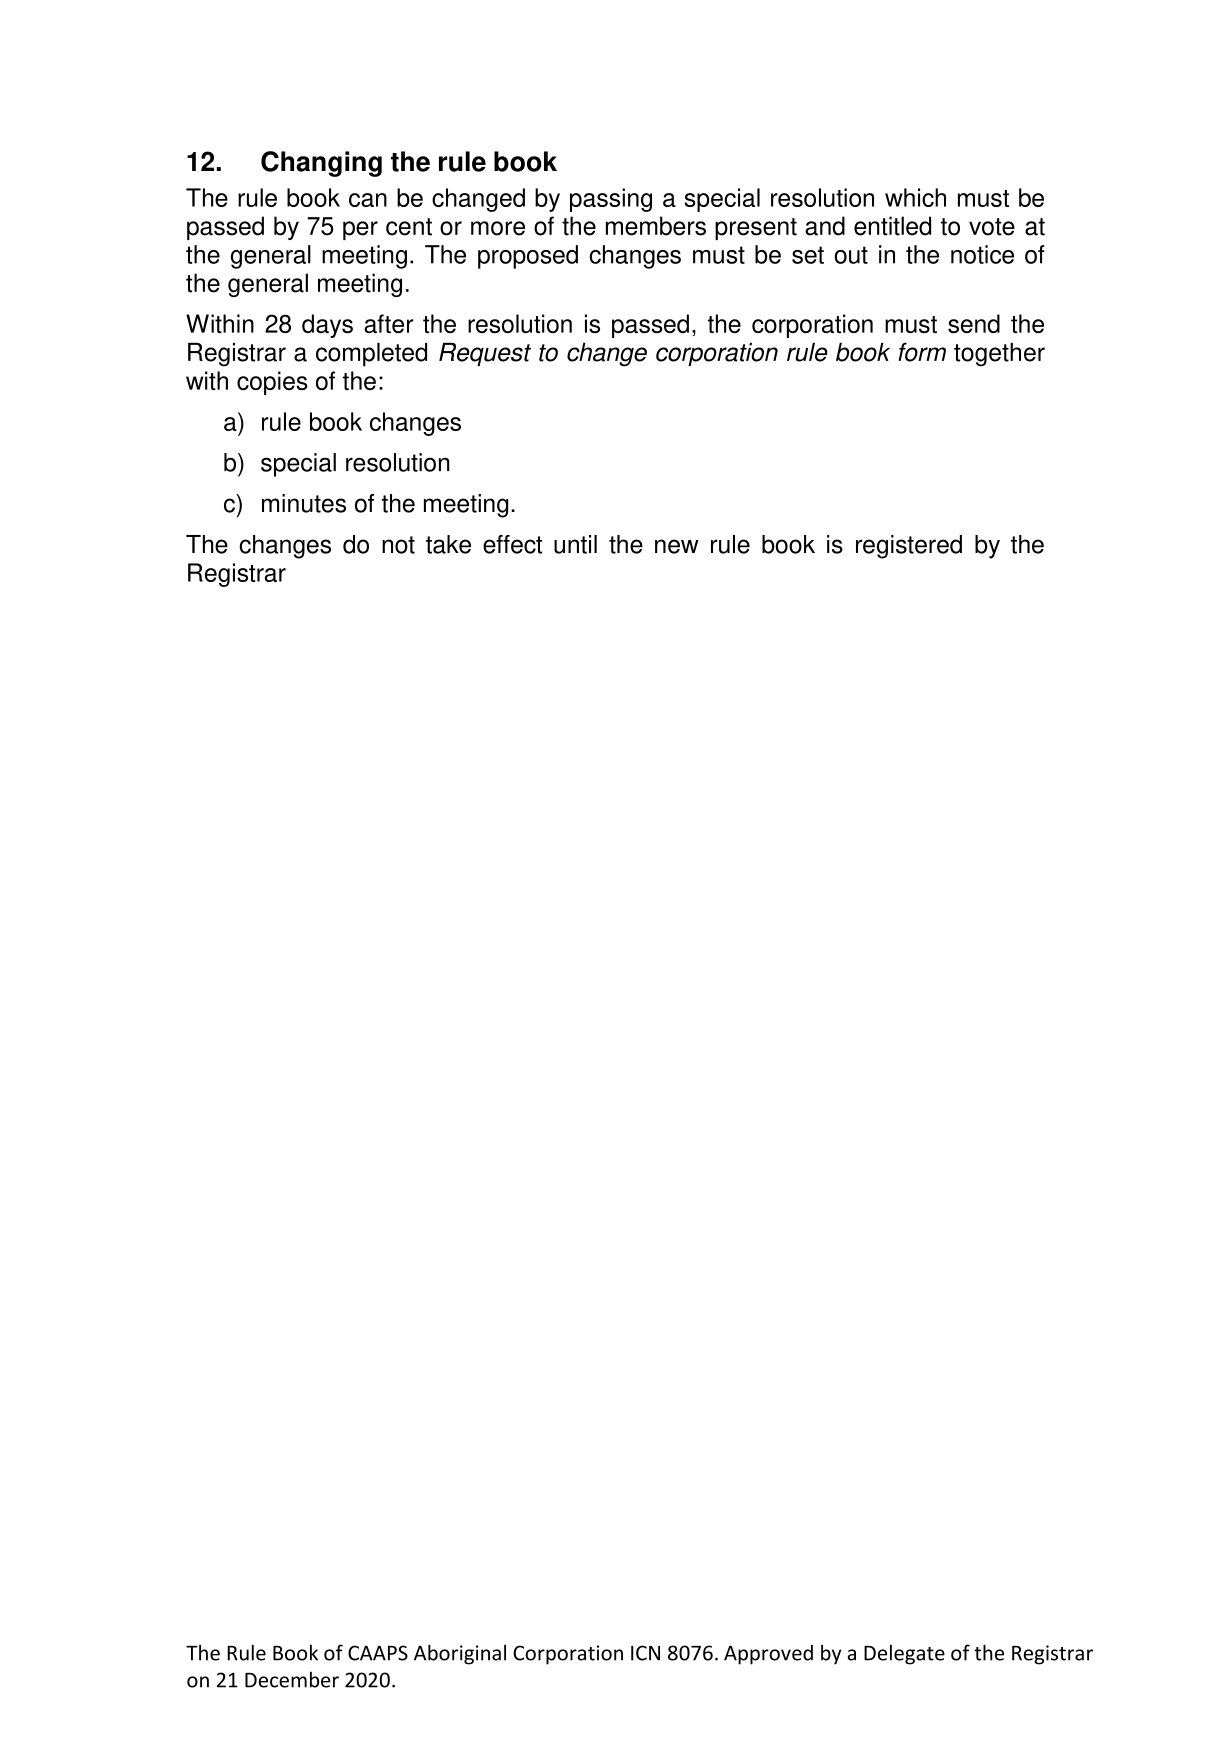  What do you see at coordinates (292, 1679) in the screenshot?
I see `December` at bounding box center [292, 1679].
